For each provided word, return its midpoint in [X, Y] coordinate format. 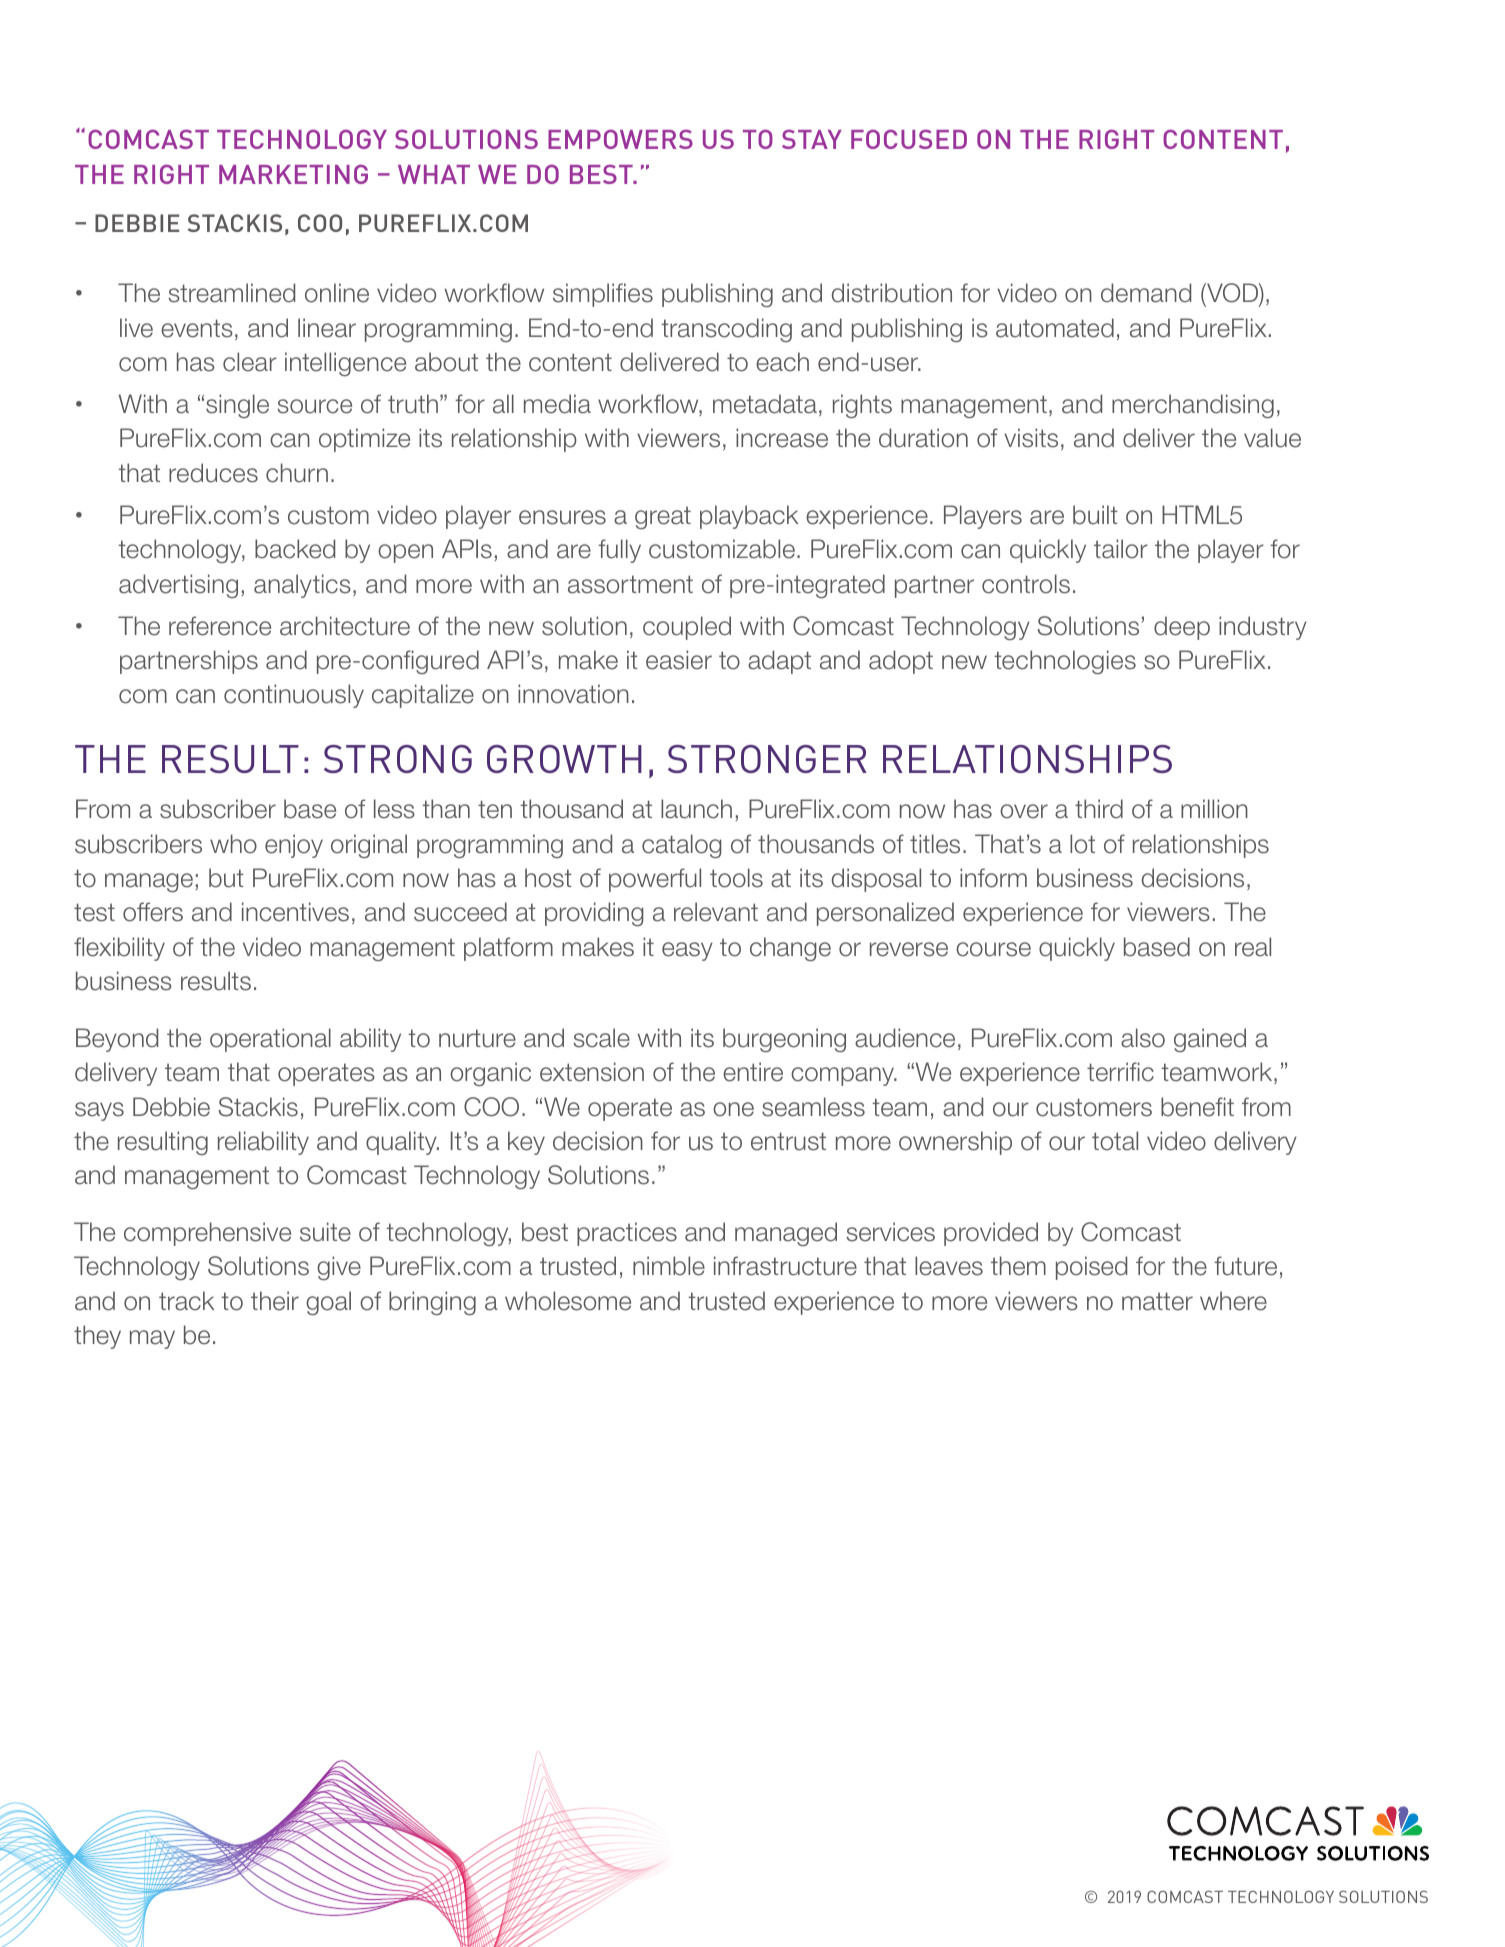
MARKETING [293, 174]
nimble [669, 1266]
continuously [294, 696]
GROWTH [564, 759]
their [275, 1301]
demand [1146, 293]
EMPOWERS [620, 139]
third [1099, 809]
